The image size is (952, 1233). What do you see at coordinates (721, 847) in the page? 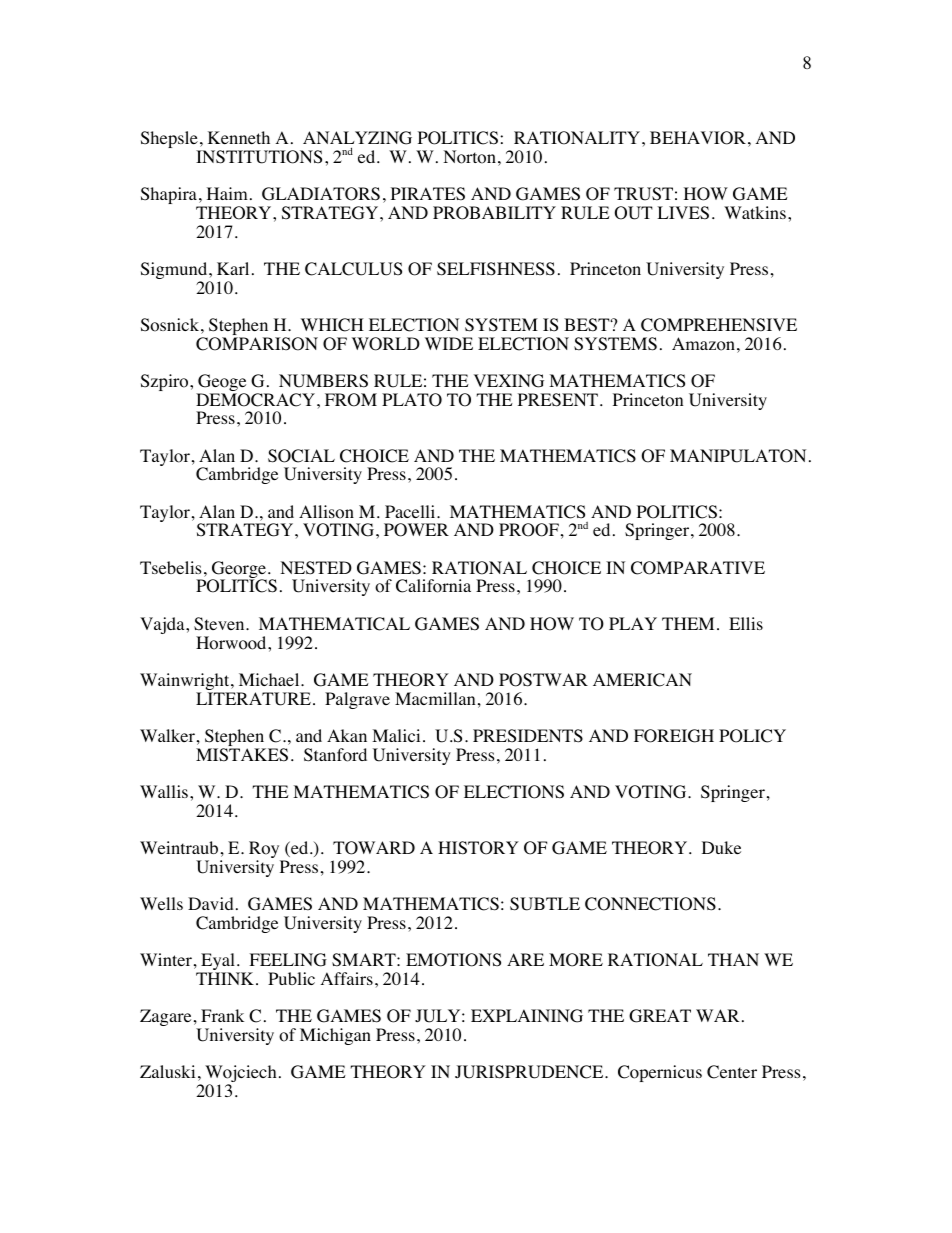
I see `Duke` at bounding box center [721, 847].
